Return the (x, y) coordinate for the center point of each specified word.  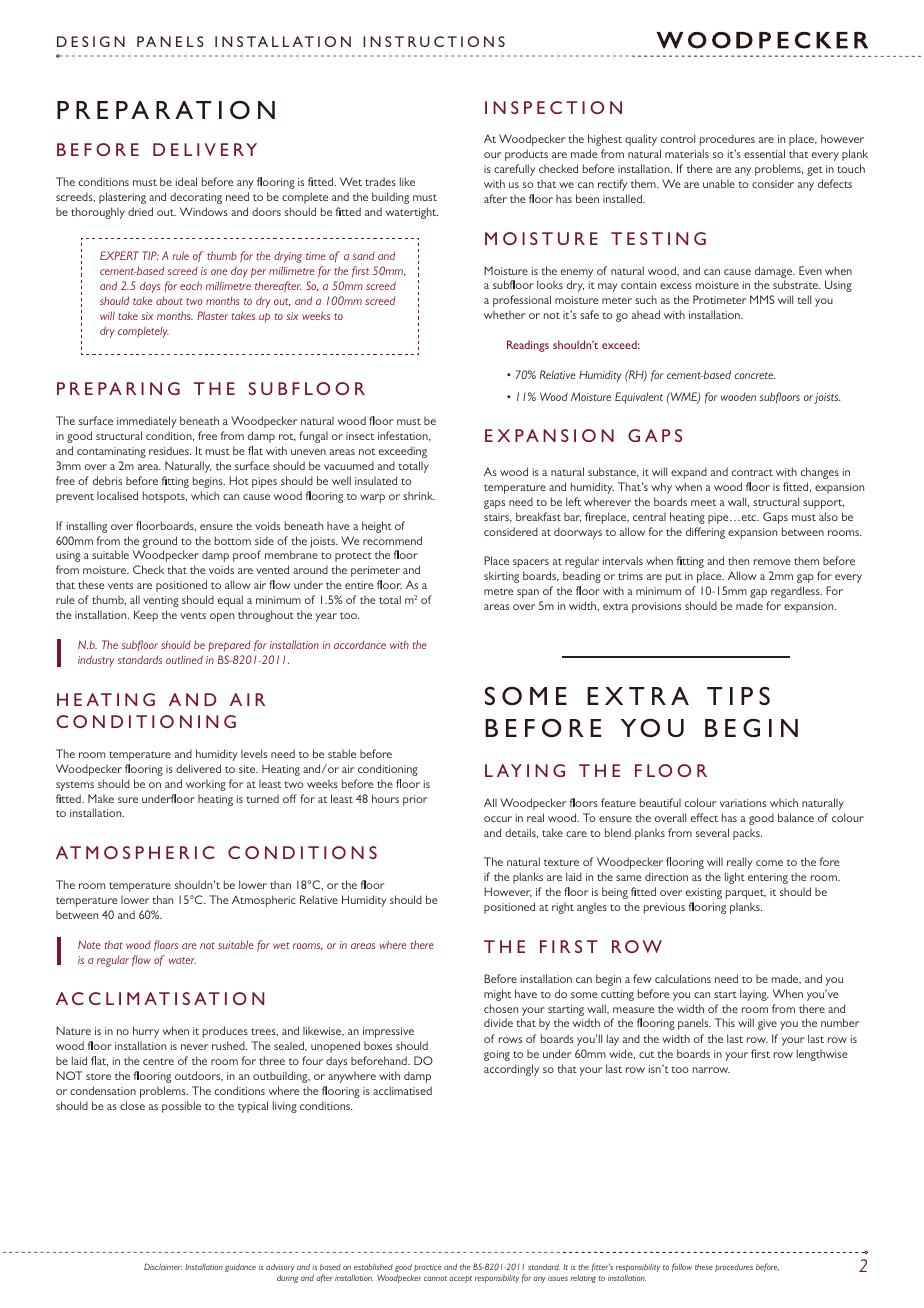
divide (498, 1022)
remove (772, 562)
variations (743, 803)
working (206, 785)
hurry (146, 1032)
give (767, 1024)
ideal (186, 181)
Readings (528, 346)
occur (498, 819)
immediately (147, 422)
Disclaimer (163, 1266)
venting (161, 601)
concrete (754, 375)
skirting (501, 577)
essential (764, 153)
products (526, 155)
